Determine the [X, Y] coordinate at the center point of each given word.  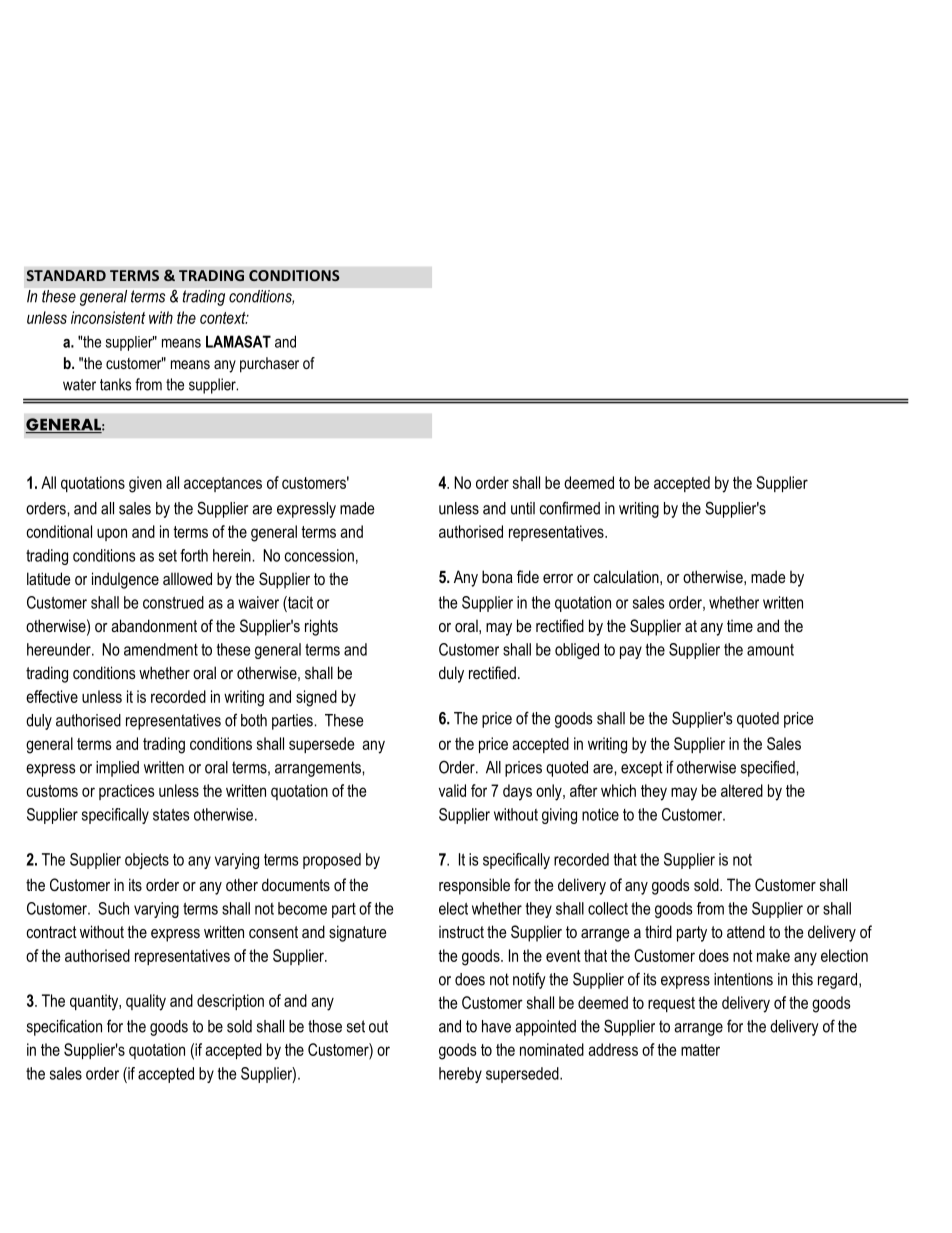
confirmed [570, 508]
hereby [460, 1075]
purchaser [269, 365]
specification [64, 1027]
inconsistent [108, 317]
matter [700, 1050]
